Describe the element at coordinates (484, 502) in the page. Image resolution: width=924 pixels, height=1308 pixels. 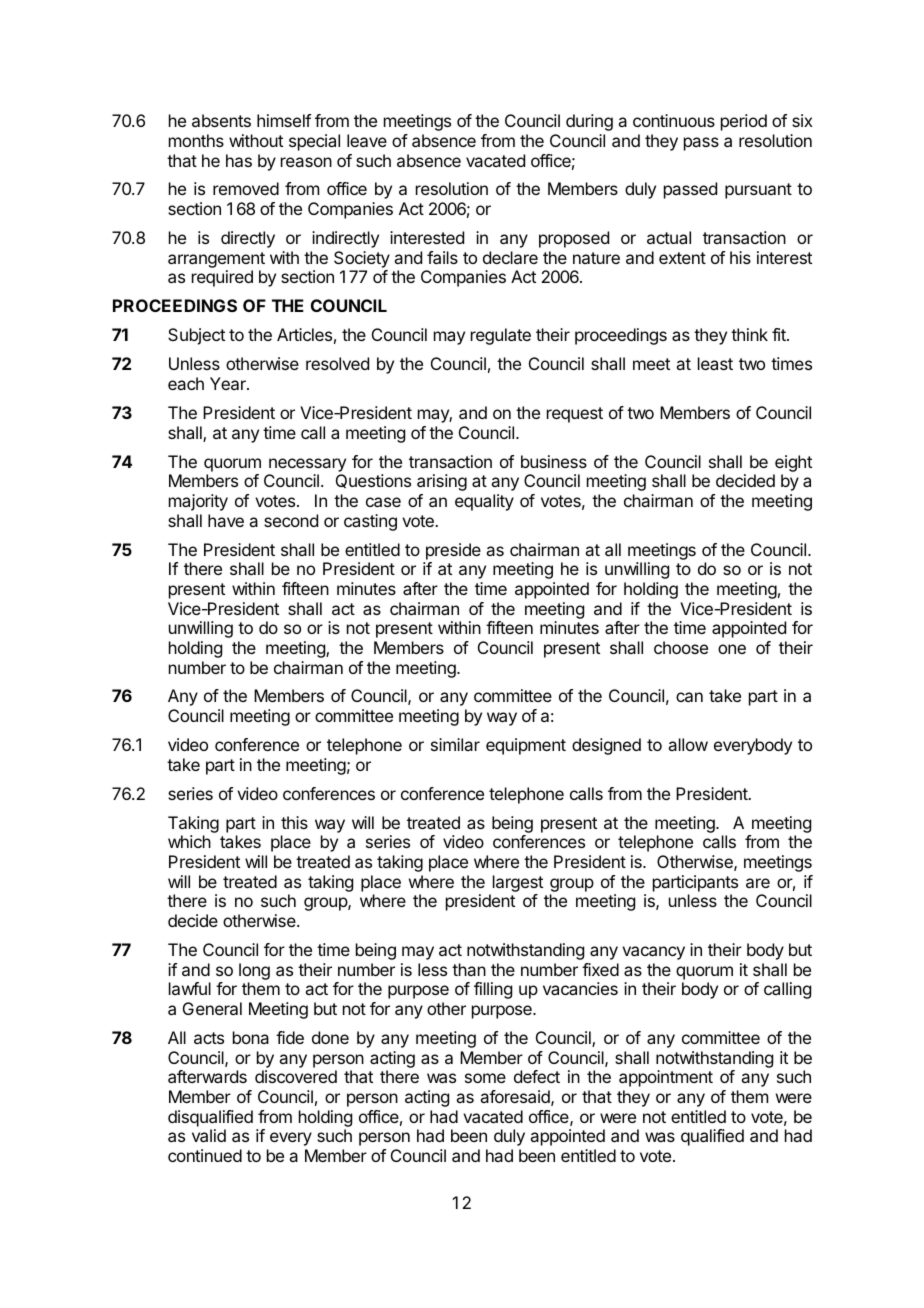
I see `equality` at that location.
